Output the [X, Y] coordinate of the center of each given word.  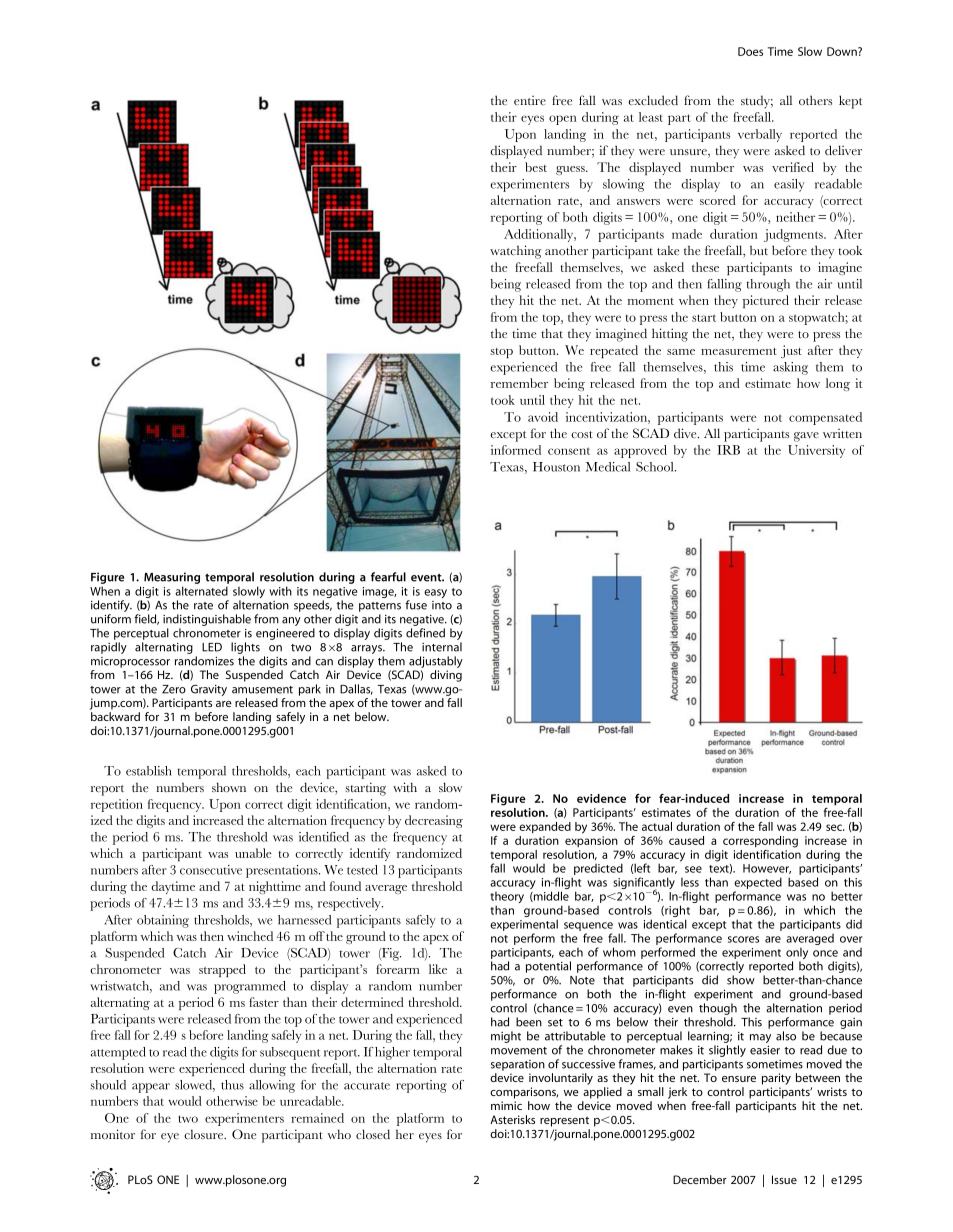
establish [149, 771]
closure [205, 1134]
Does [750, 51]
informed [516, 450]
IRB [728, 450]
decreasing [434, 821]
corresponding [760, 842]
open [563, 120]
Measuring [172, 579]
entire [530, 100]
